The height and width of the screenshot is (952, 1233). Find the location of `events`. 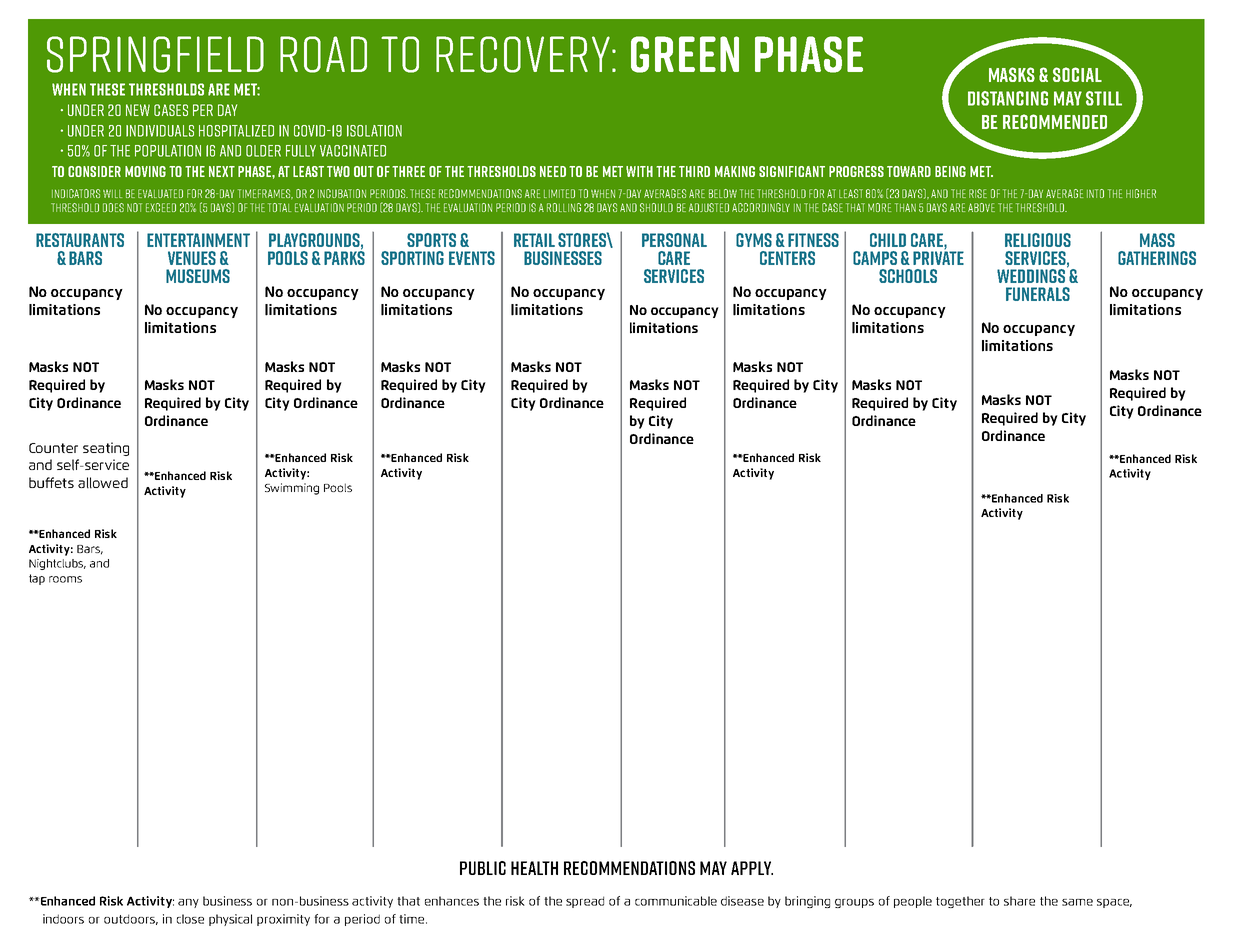

events is located at coordinates (472, 258).
